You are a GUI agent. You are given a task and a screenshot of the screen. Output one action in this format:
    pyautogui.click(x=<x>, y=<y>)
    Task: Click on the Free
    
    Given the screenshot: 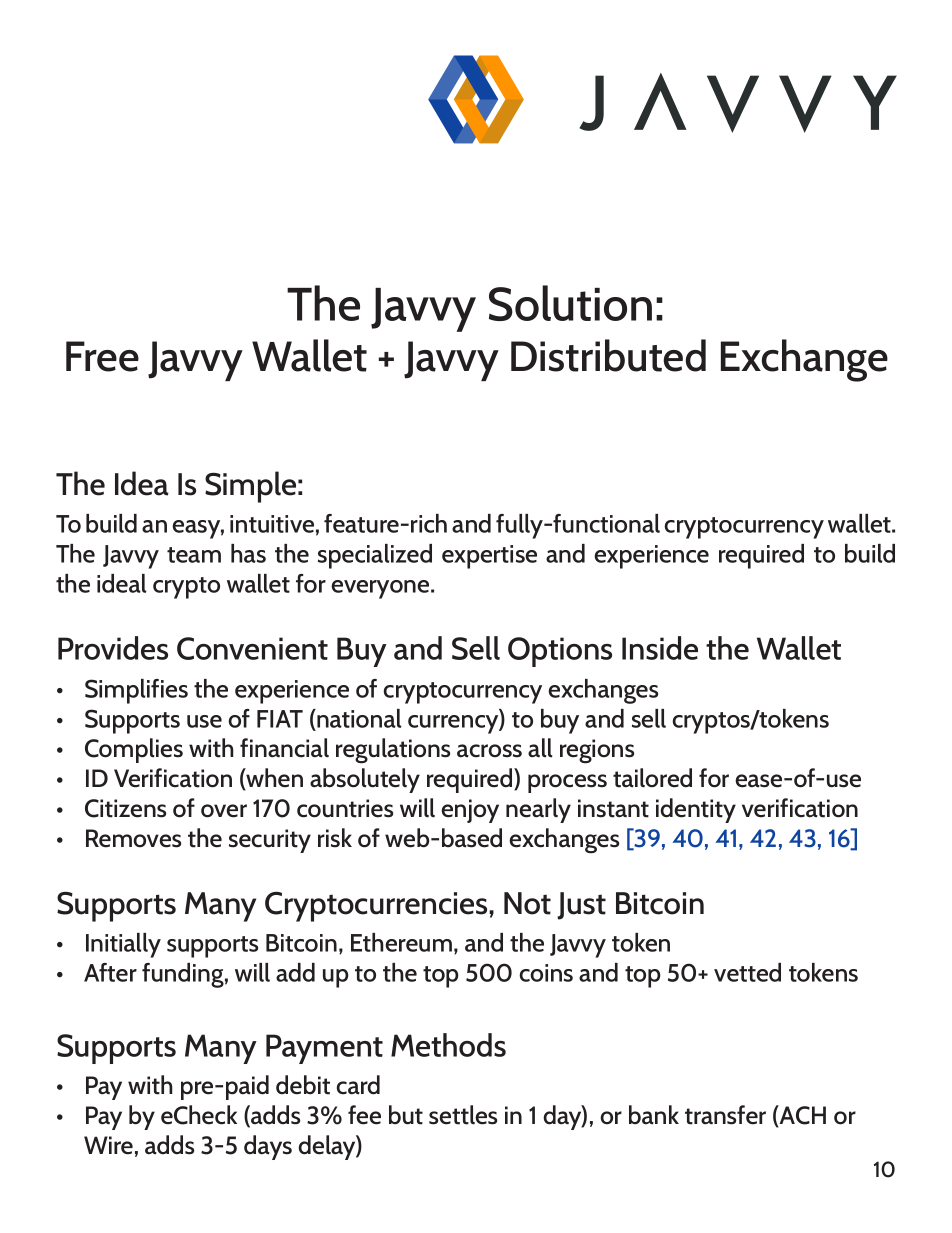 What is the action you would take?
    pyautogui.click(x=102, y=356)
